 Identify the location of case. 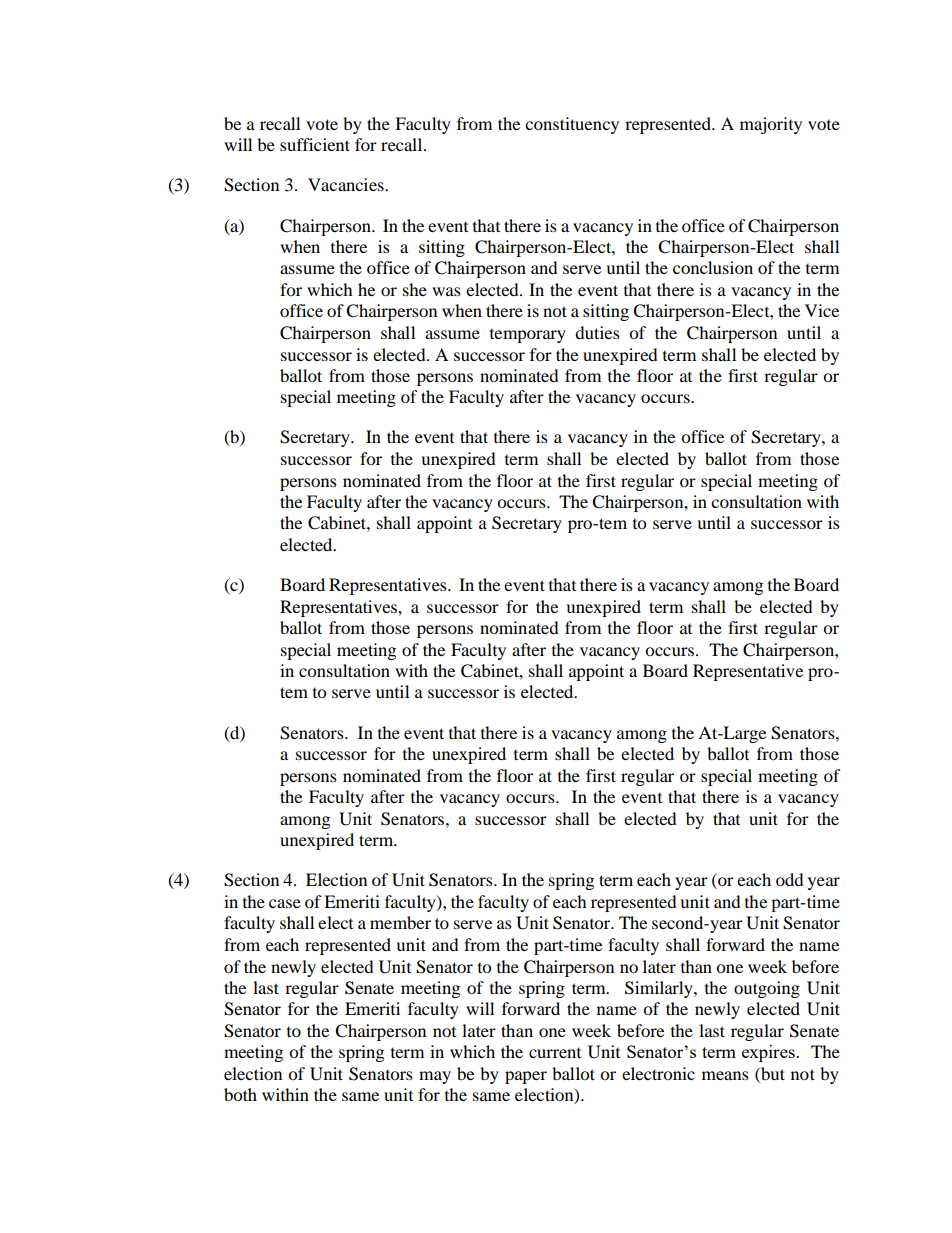
(285, 903).
